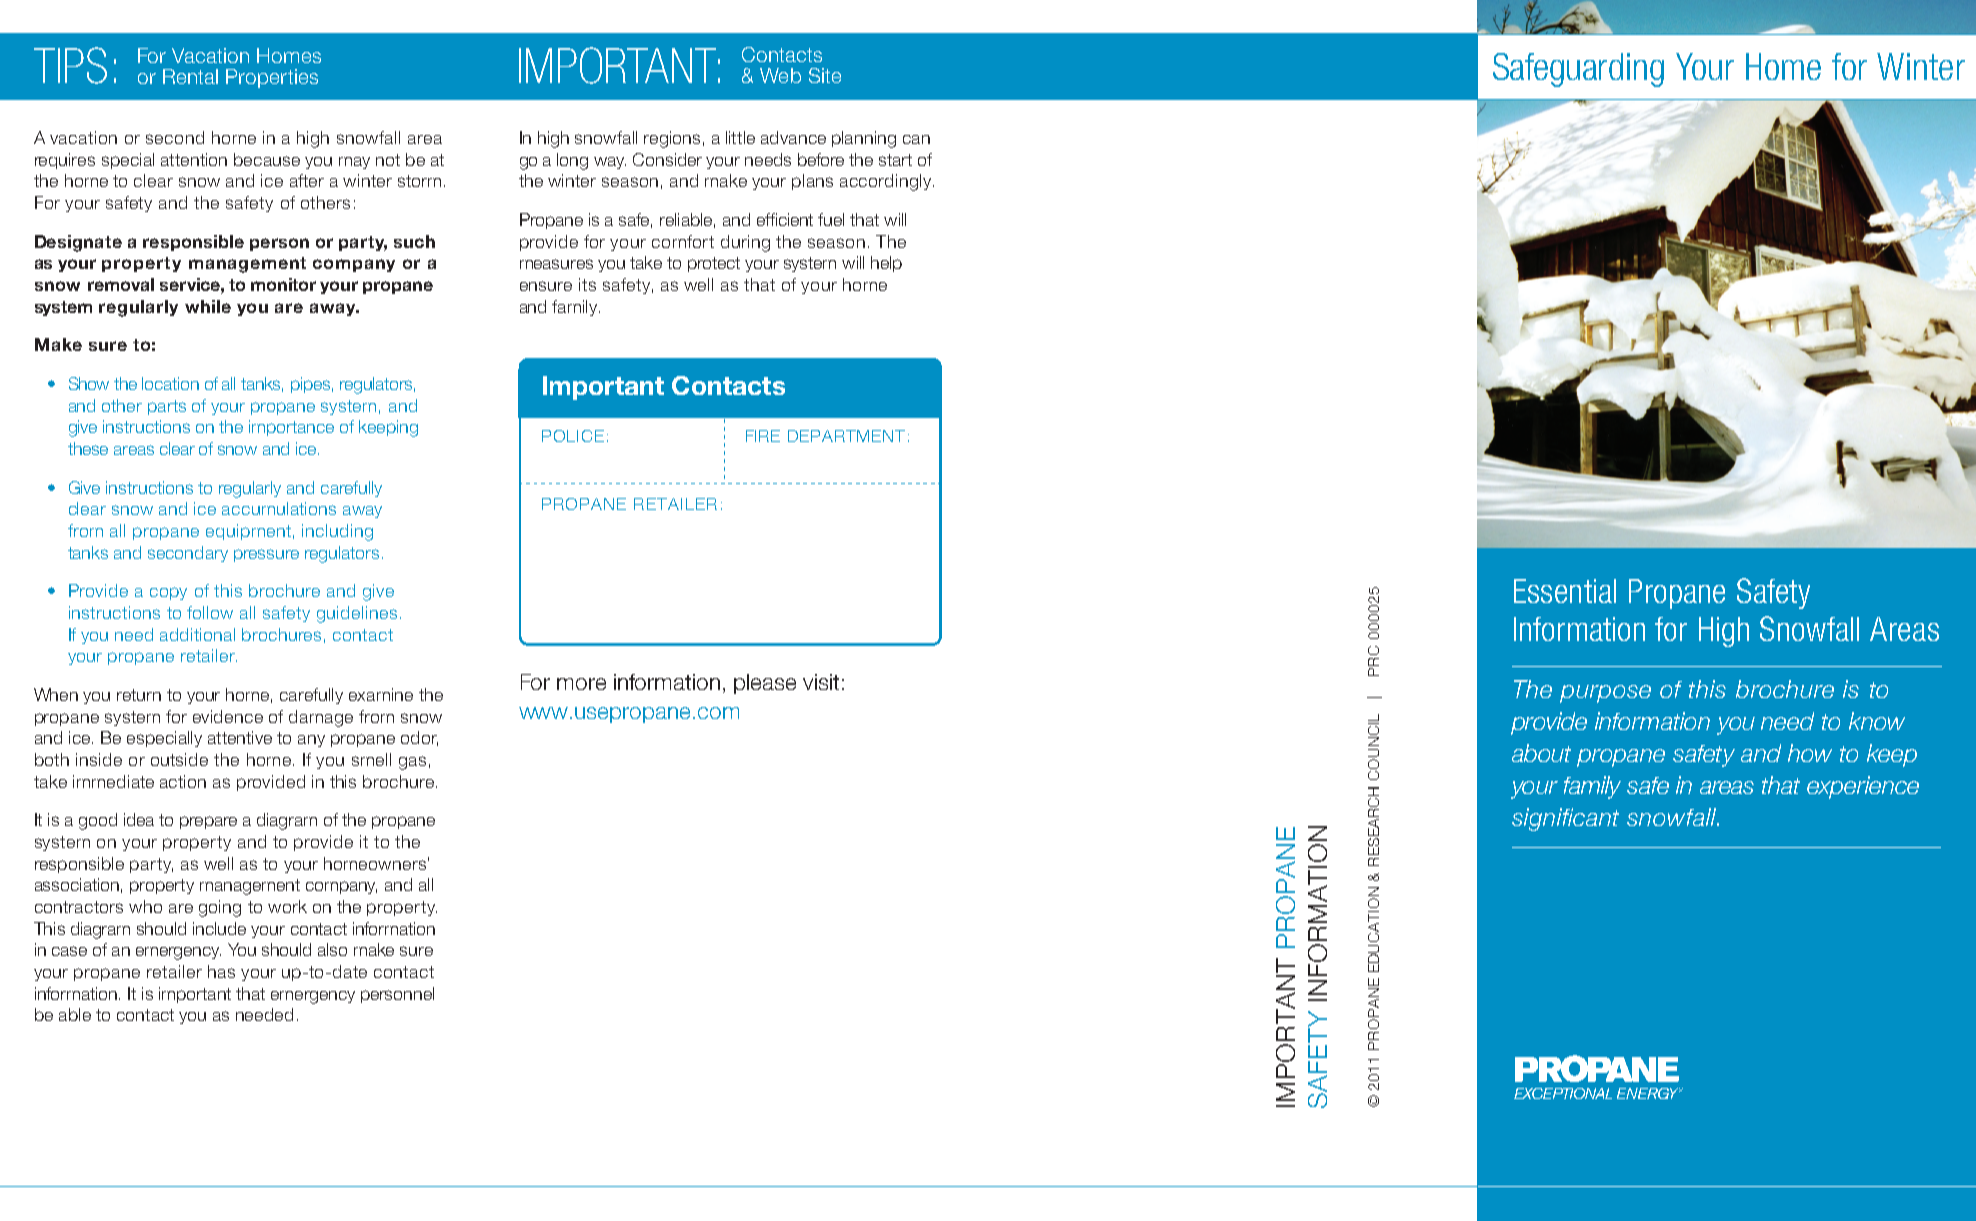  Describe the element at coordinates (895, 160) in the screenshot. I see `start` at that location.
